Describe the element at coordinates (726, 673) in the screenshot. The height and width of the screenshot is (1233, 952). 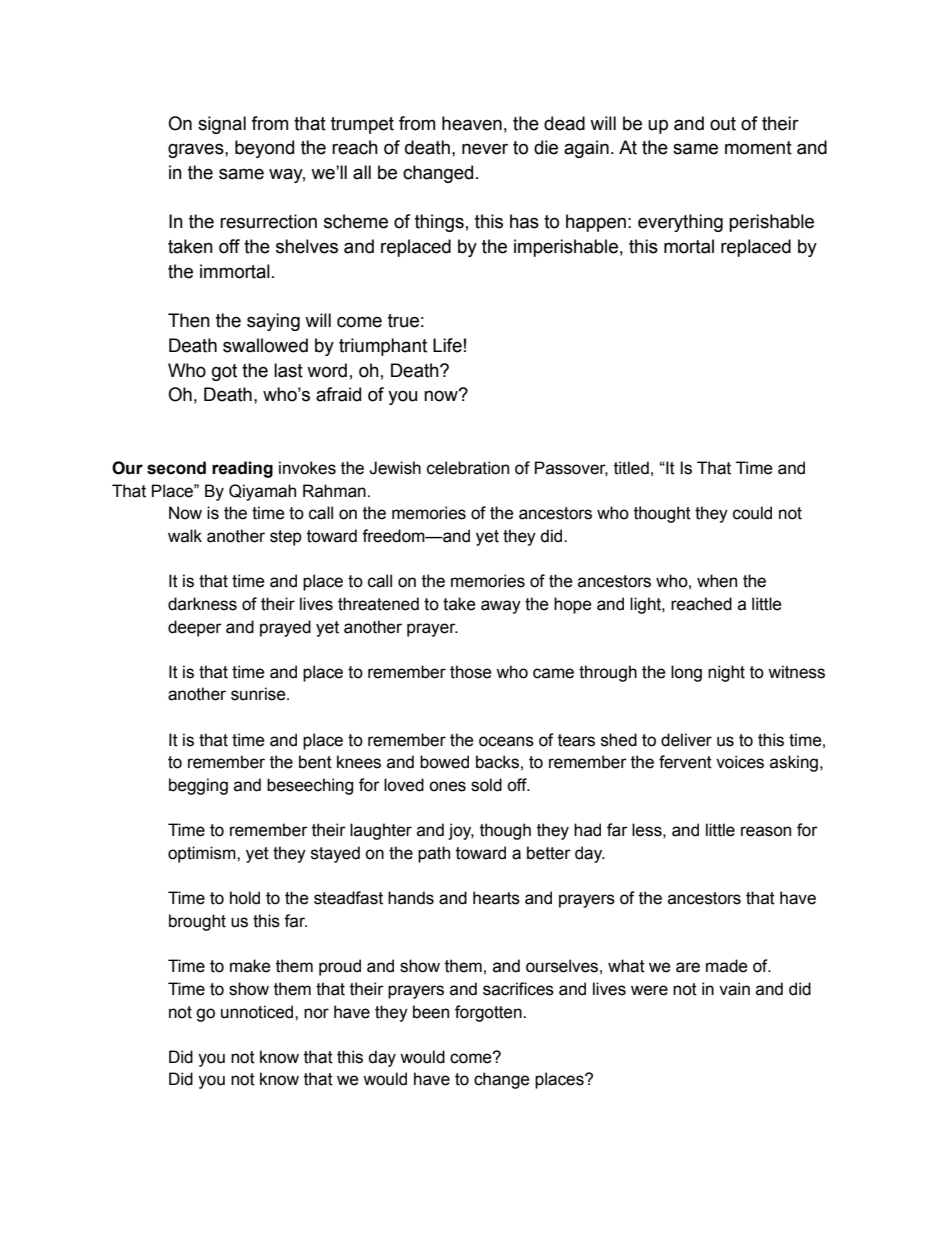
I see `night` at that location.
